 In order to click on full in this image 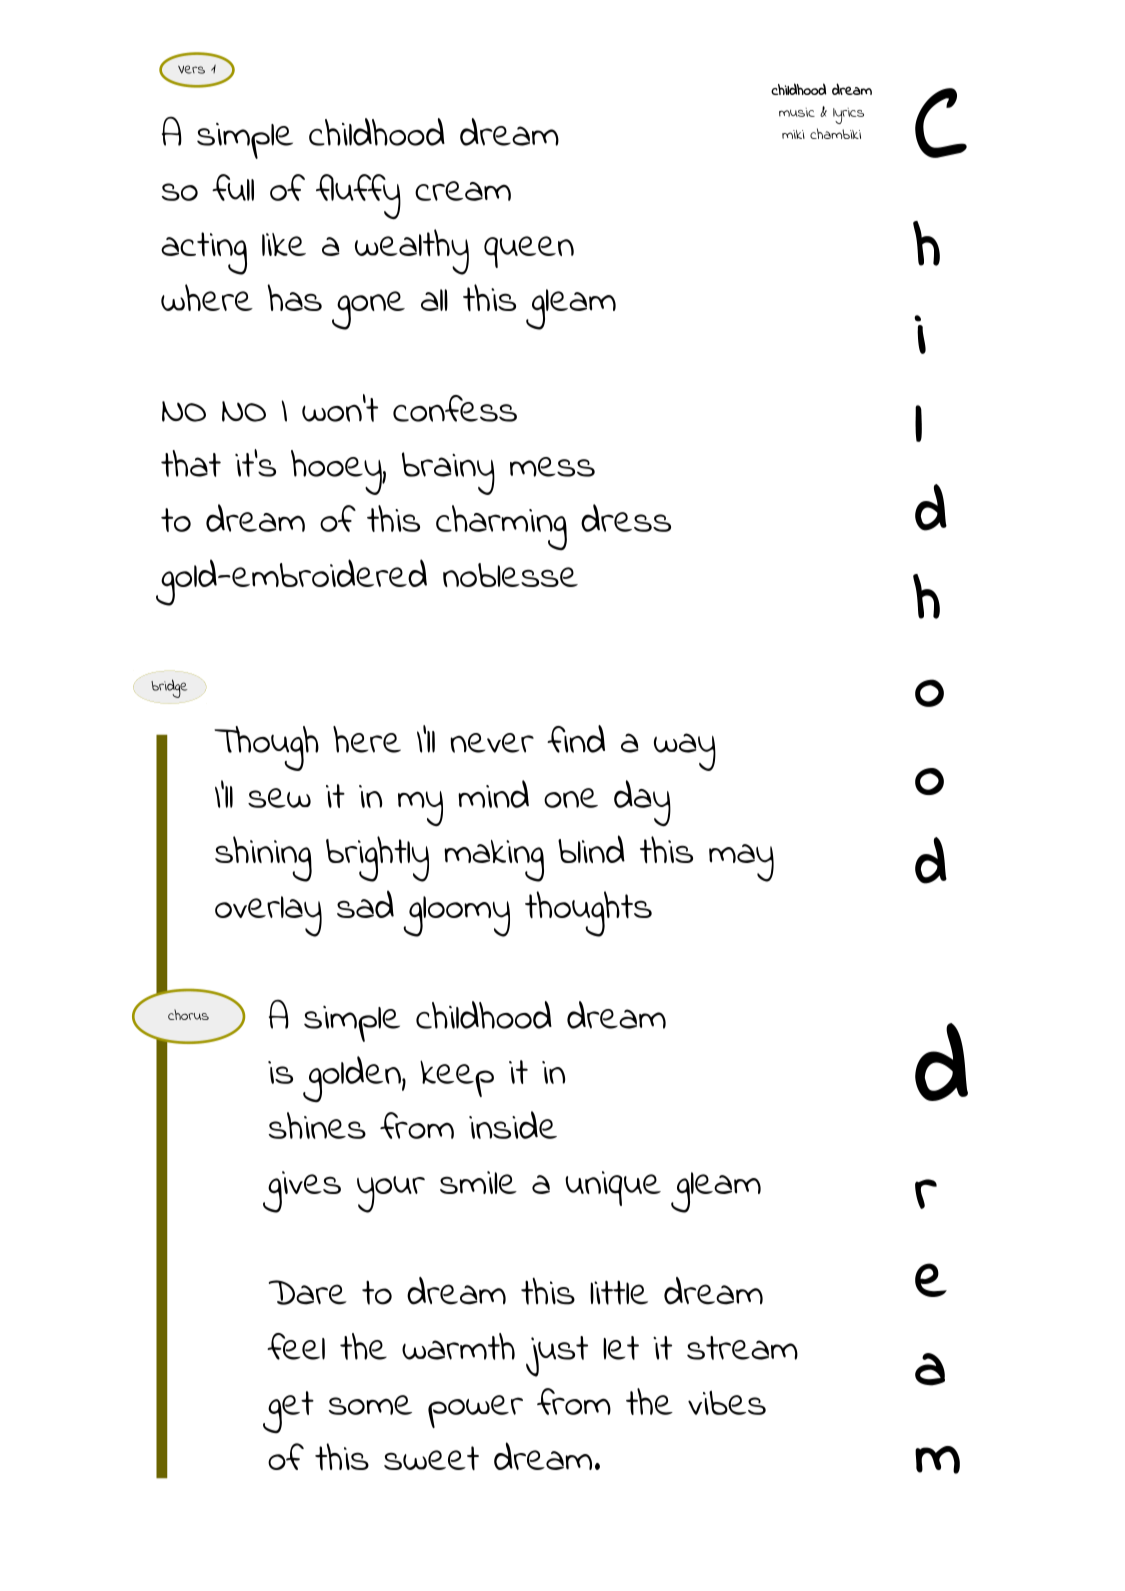, I will do `click(233, 187)`.
